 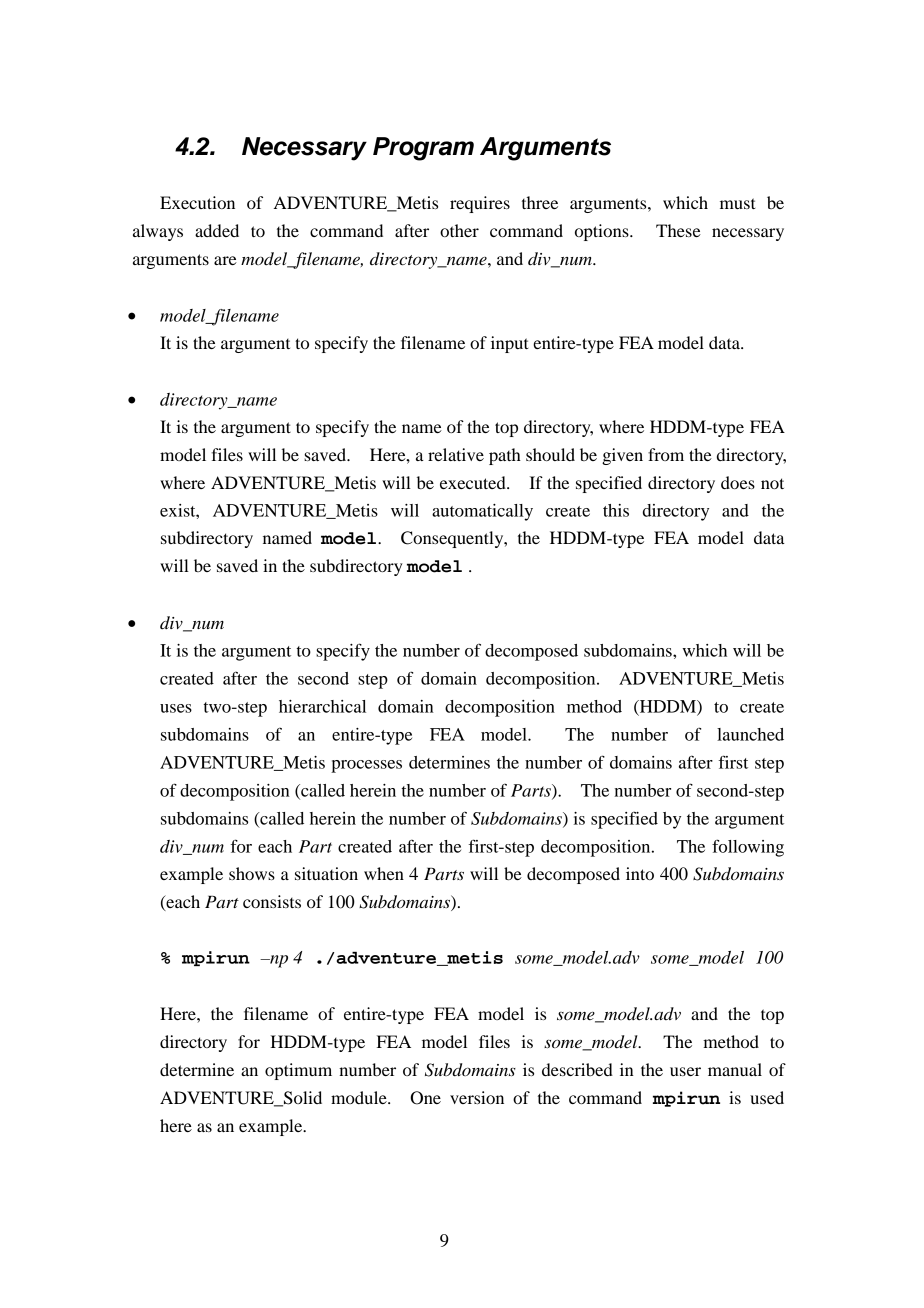 I want to click on does, so click(x=738, y=482).
